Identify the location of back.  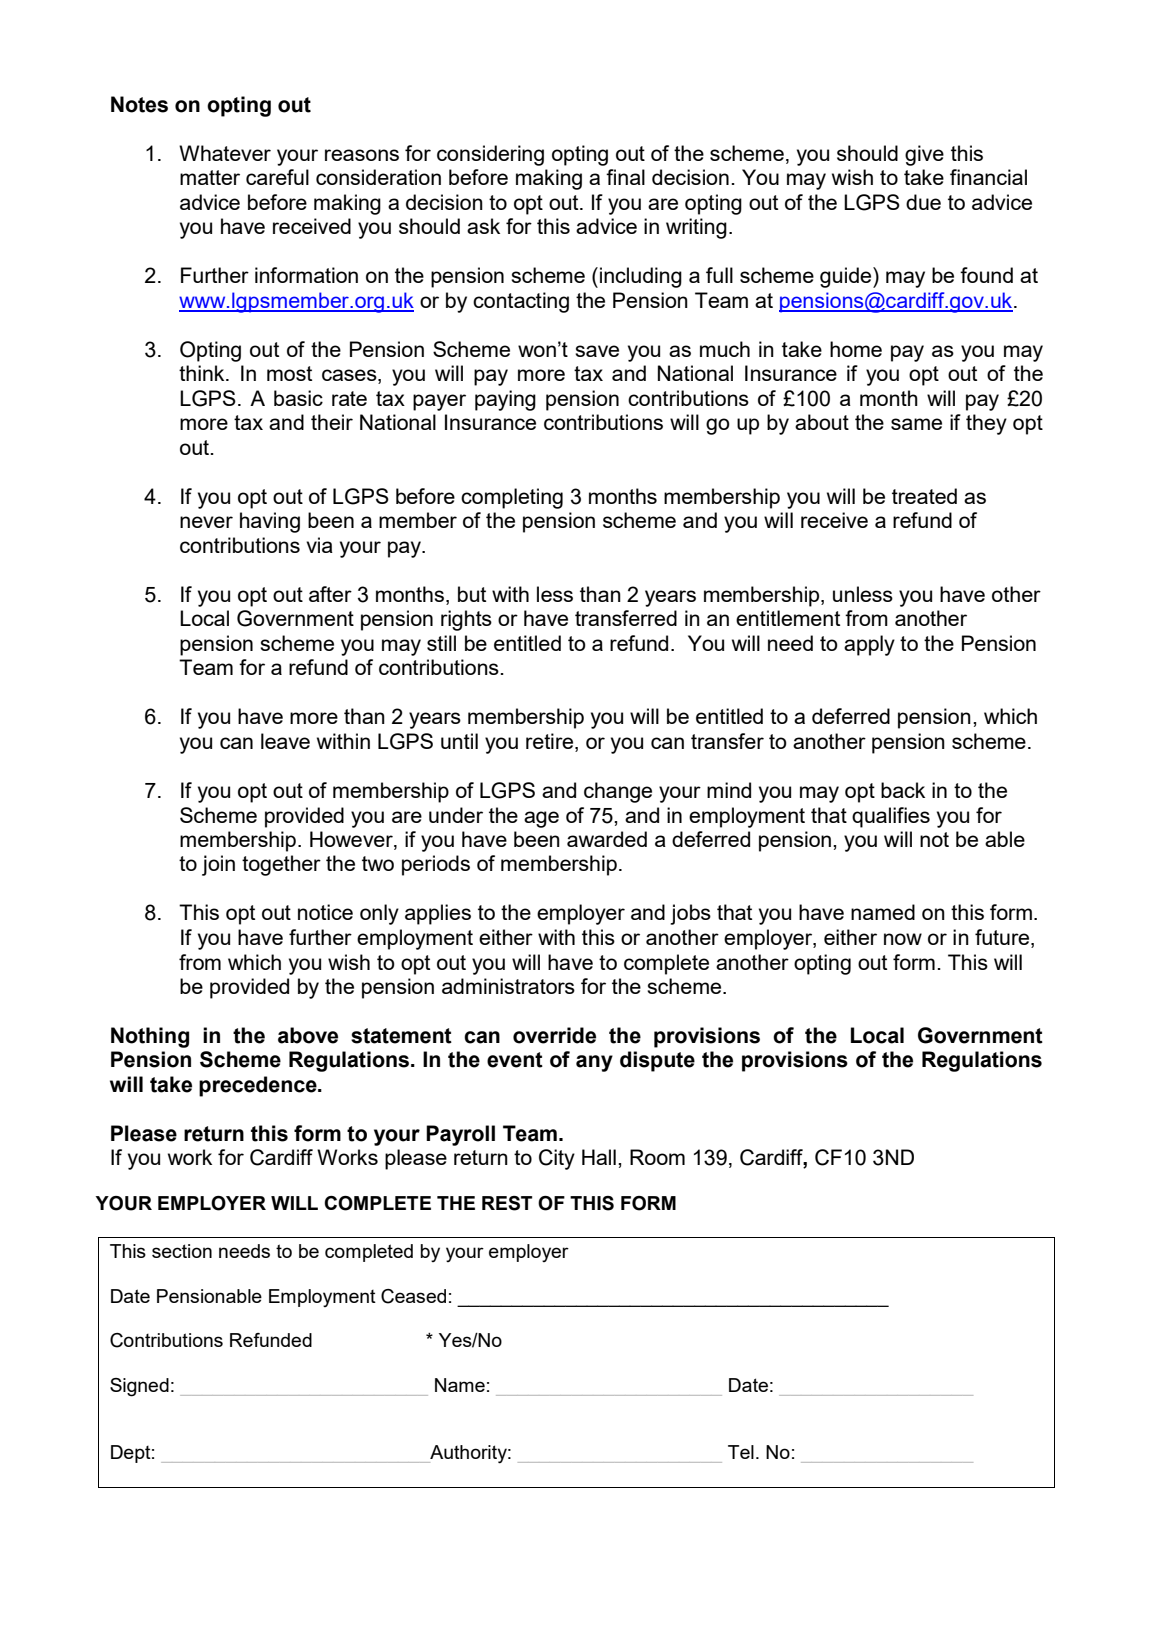
(903, 790).
